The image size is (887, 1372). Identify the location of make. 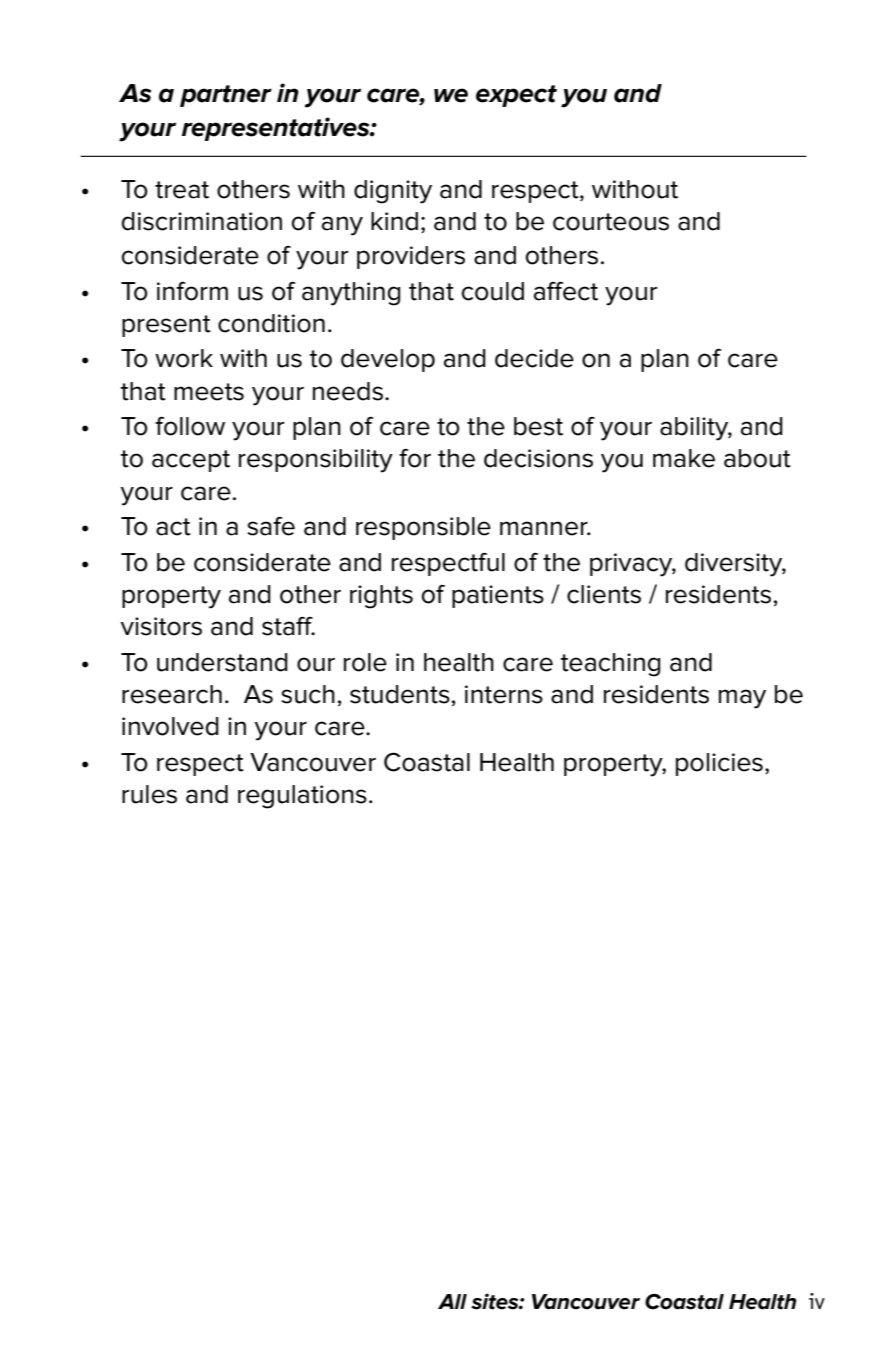
(684, 458).
